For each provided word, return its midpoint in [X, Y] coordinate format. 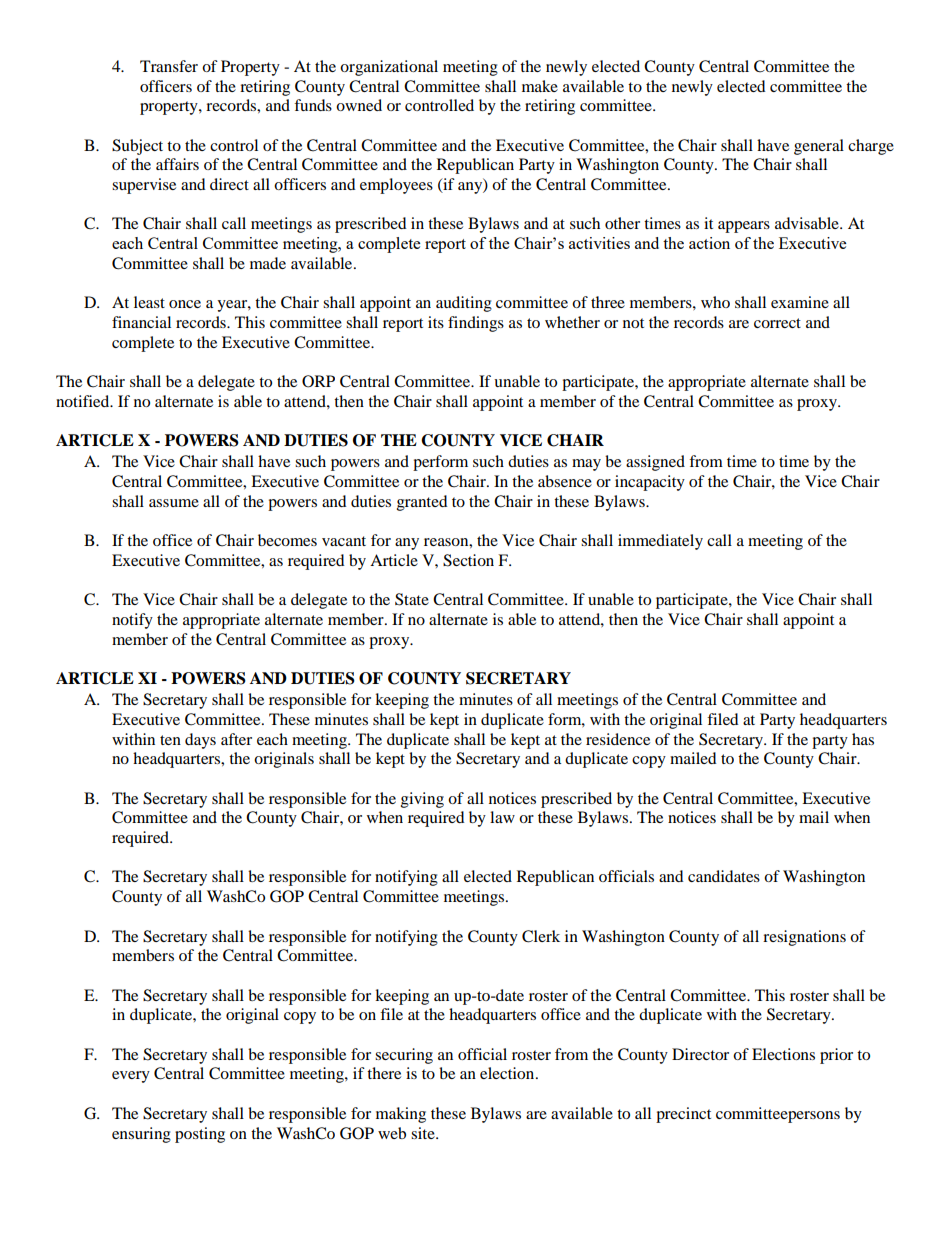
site [424, 1133]
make [540, 86]
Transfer [169, 66]
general [819, 147]
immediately [660, 542]
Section [468, 560]
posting [200, 1135]
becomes [287, 540]
